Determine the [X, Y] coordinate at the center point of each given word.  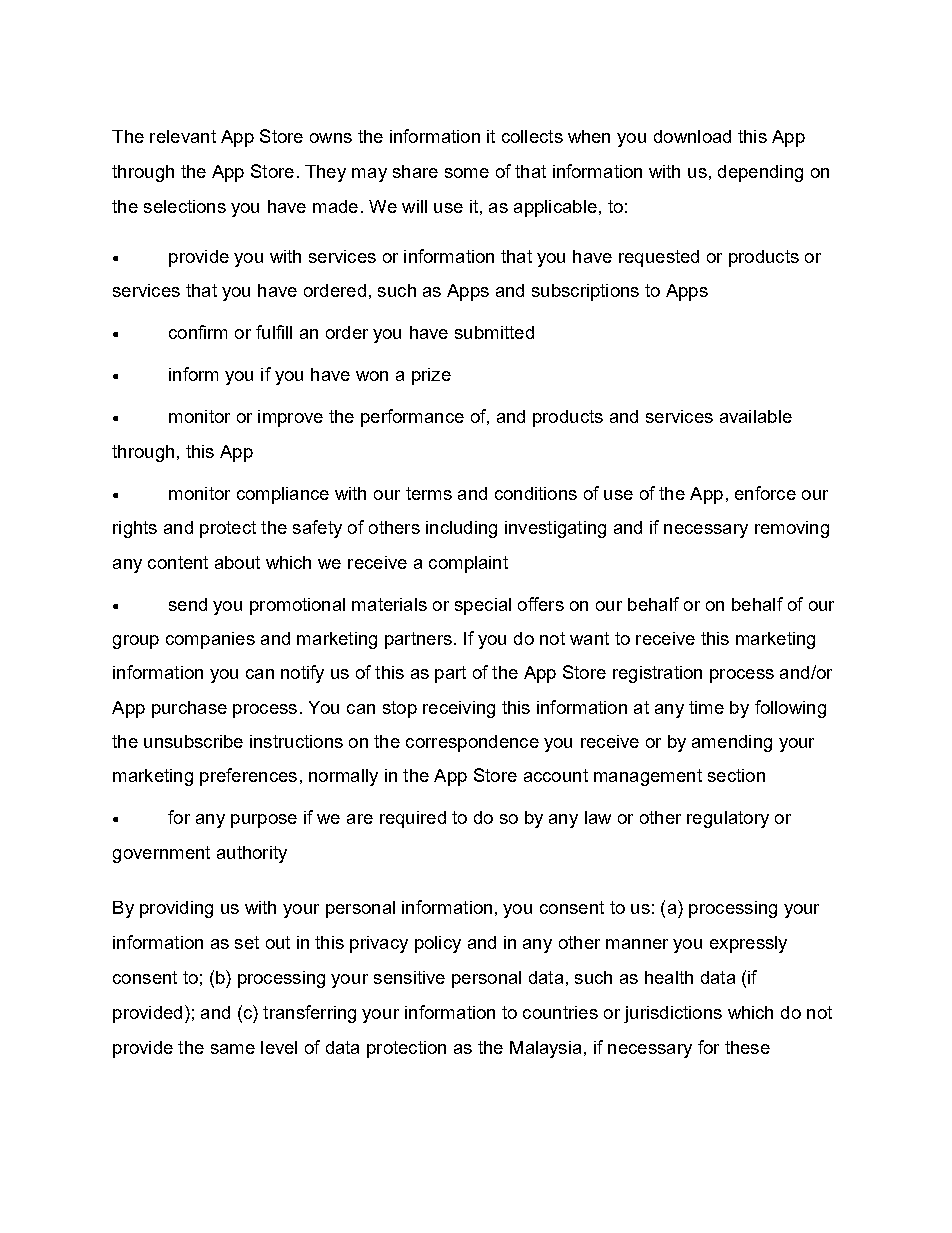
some [467, 173]
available [756, 416]
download [692, 136]
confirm [198, 332]
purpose [264, 821]
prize [431, 376]
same [233, 1049]
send [188, 604]
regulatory [728, 819]
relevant [183, 136]
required [413, 819]
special [483, 606]
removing [792, 529]
